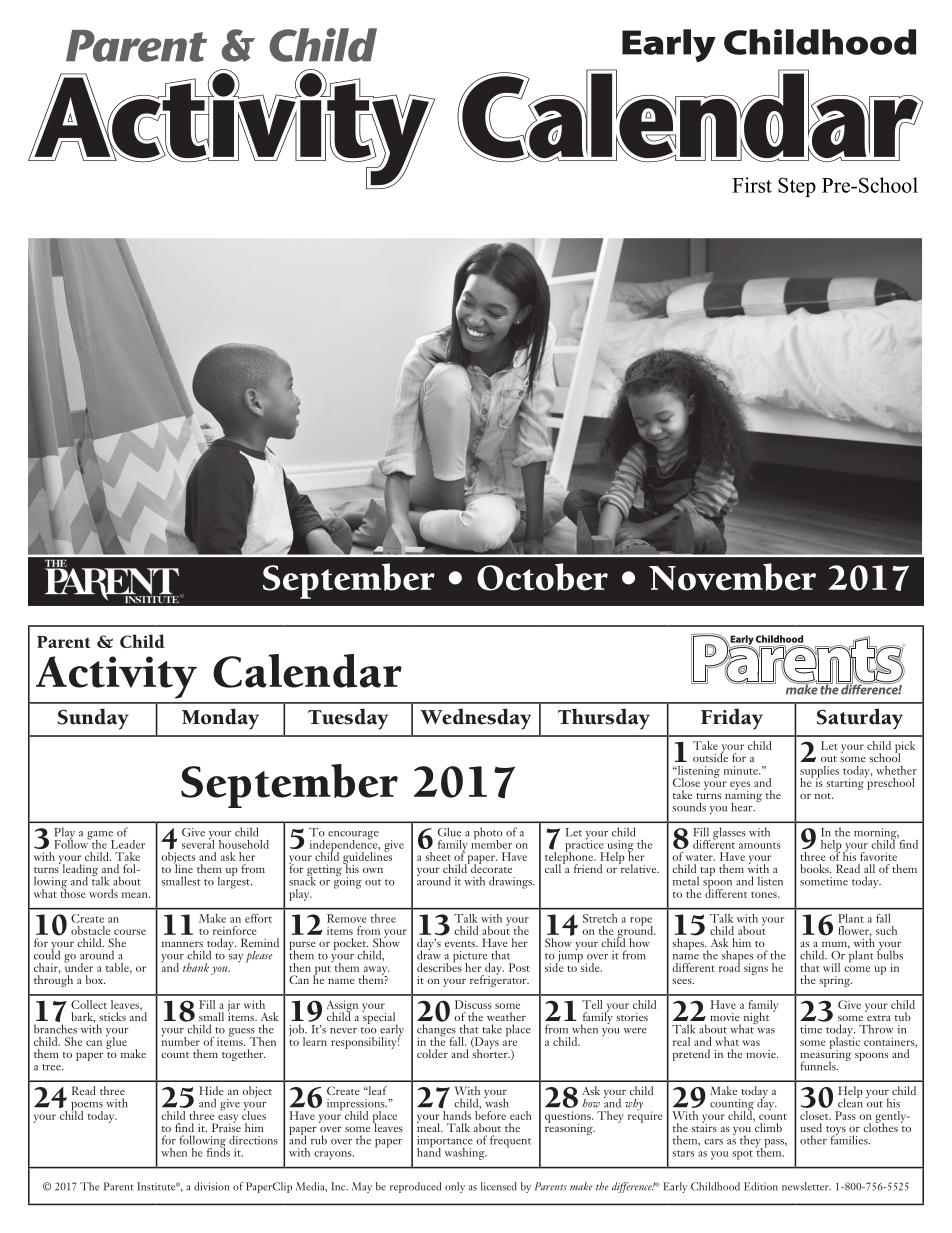 The height and width of the screenshot is (1233, 952). I want to click on October, so click(542, 577).
